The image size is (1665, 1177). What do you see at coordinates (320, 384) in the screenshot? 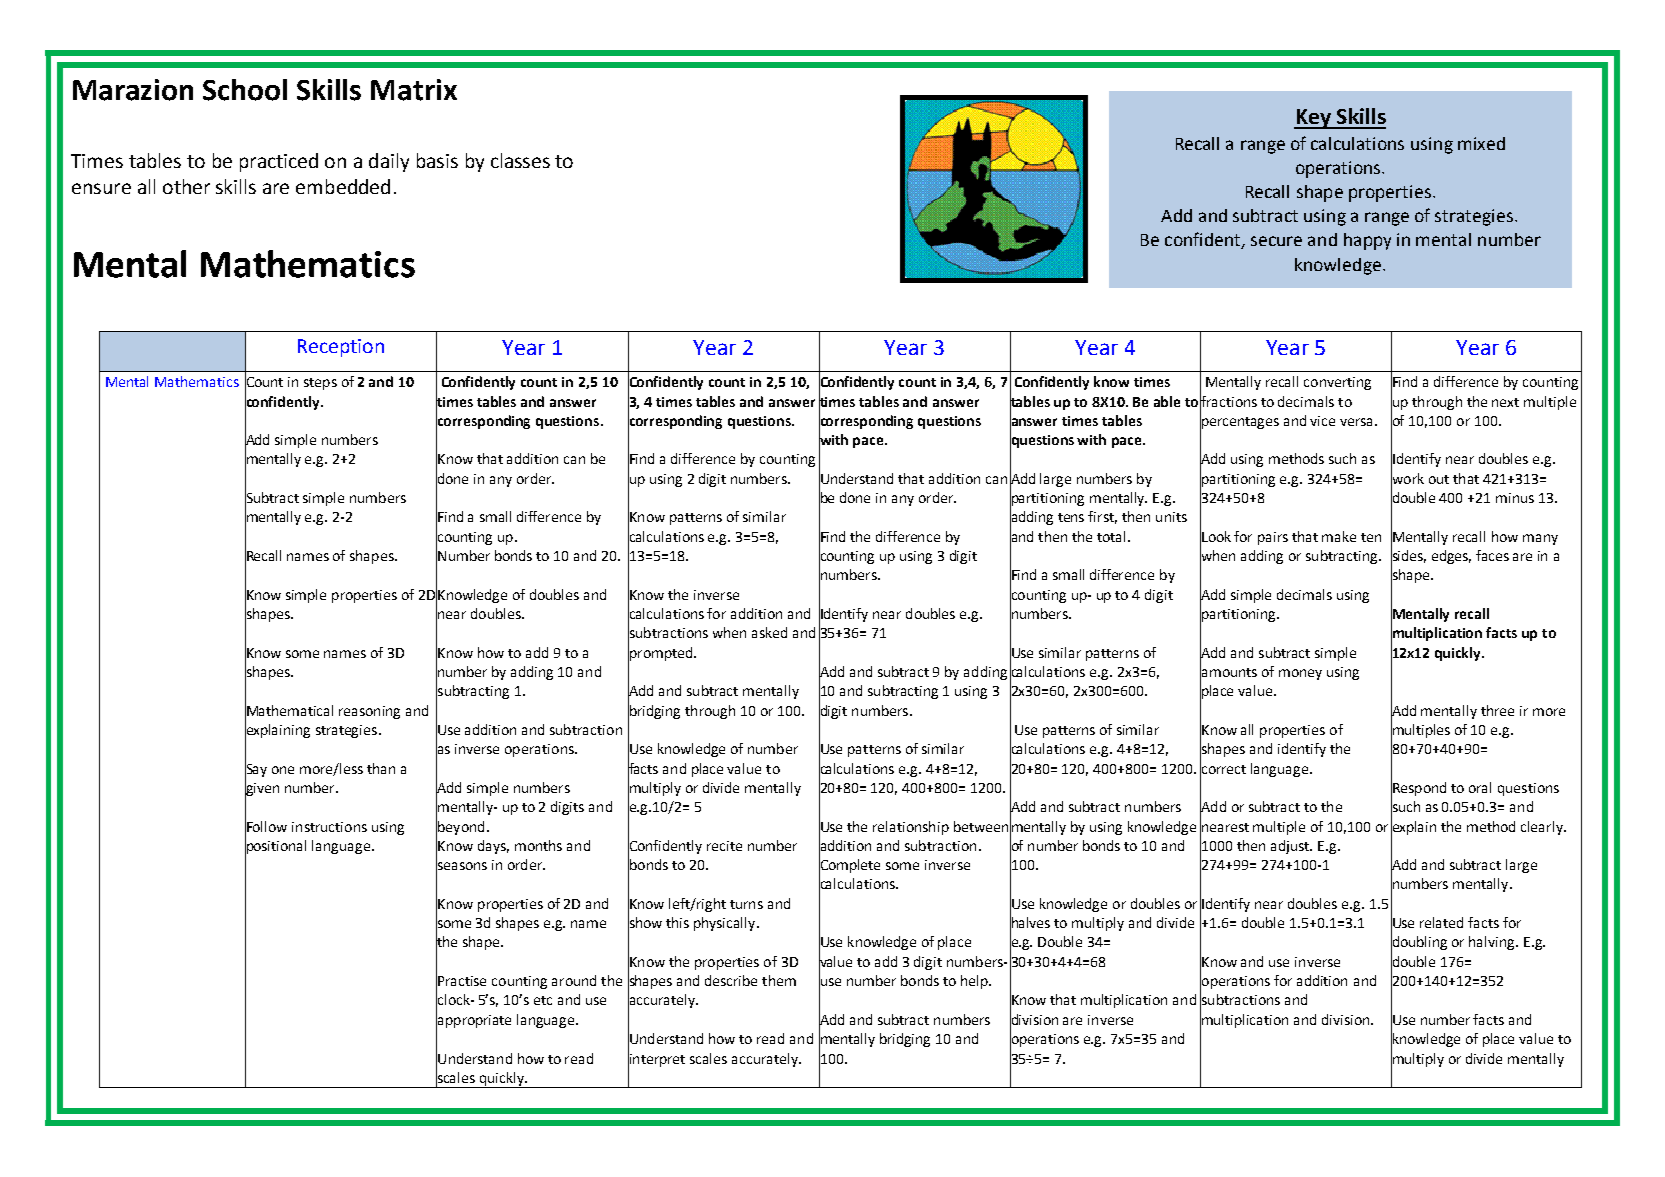
I see `steps` at bounding box center [320, 384].
